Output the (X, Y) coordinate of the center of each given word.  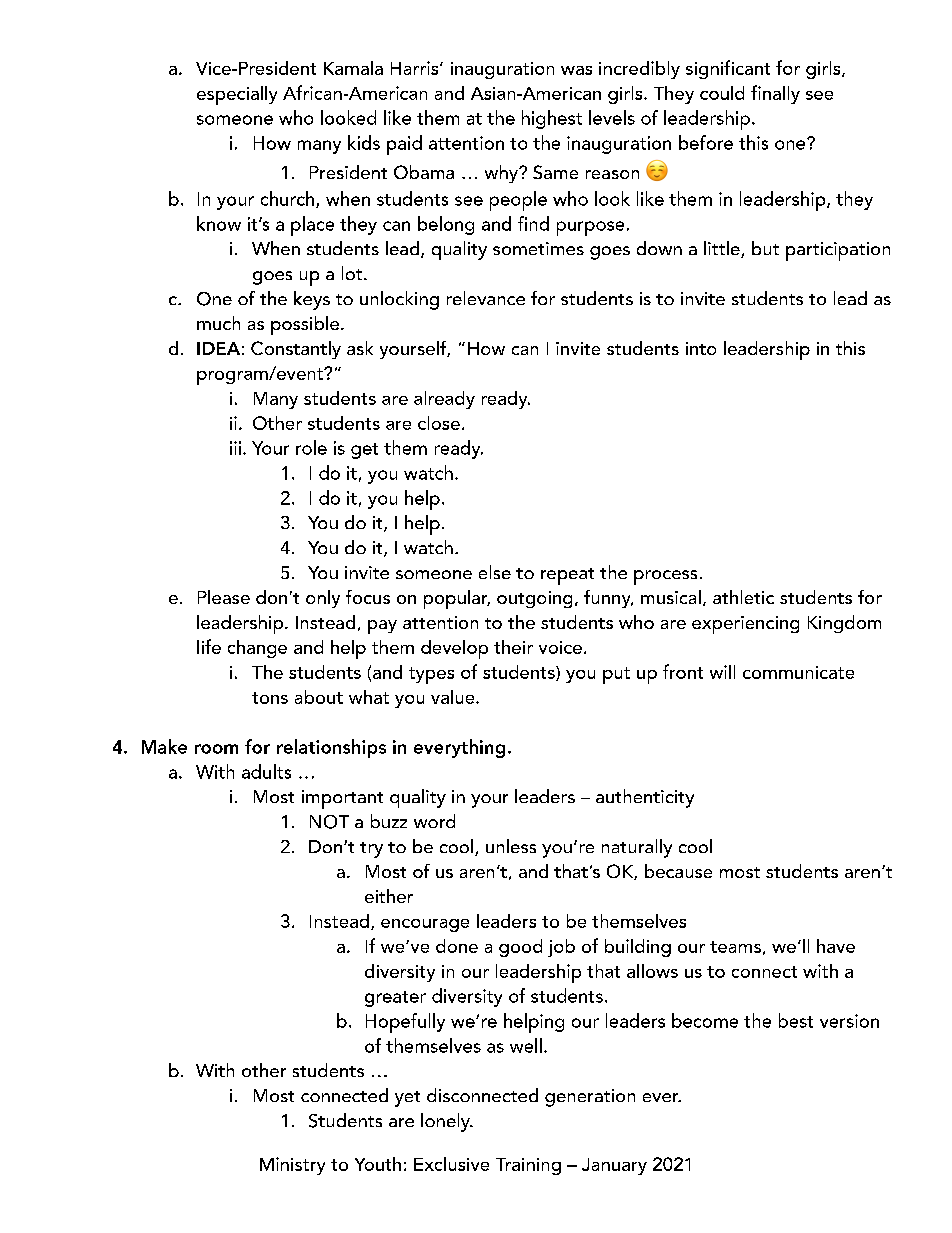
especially (237, 95)
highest (552, 119)
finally (775, 94)
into (701, 348)
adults (266, 771)
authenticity (645, 798)
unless (511, 846)
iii (237, 448)
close (439, 423)
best (796, 1020)
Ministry (292, 1166)
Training (528, 1166)
